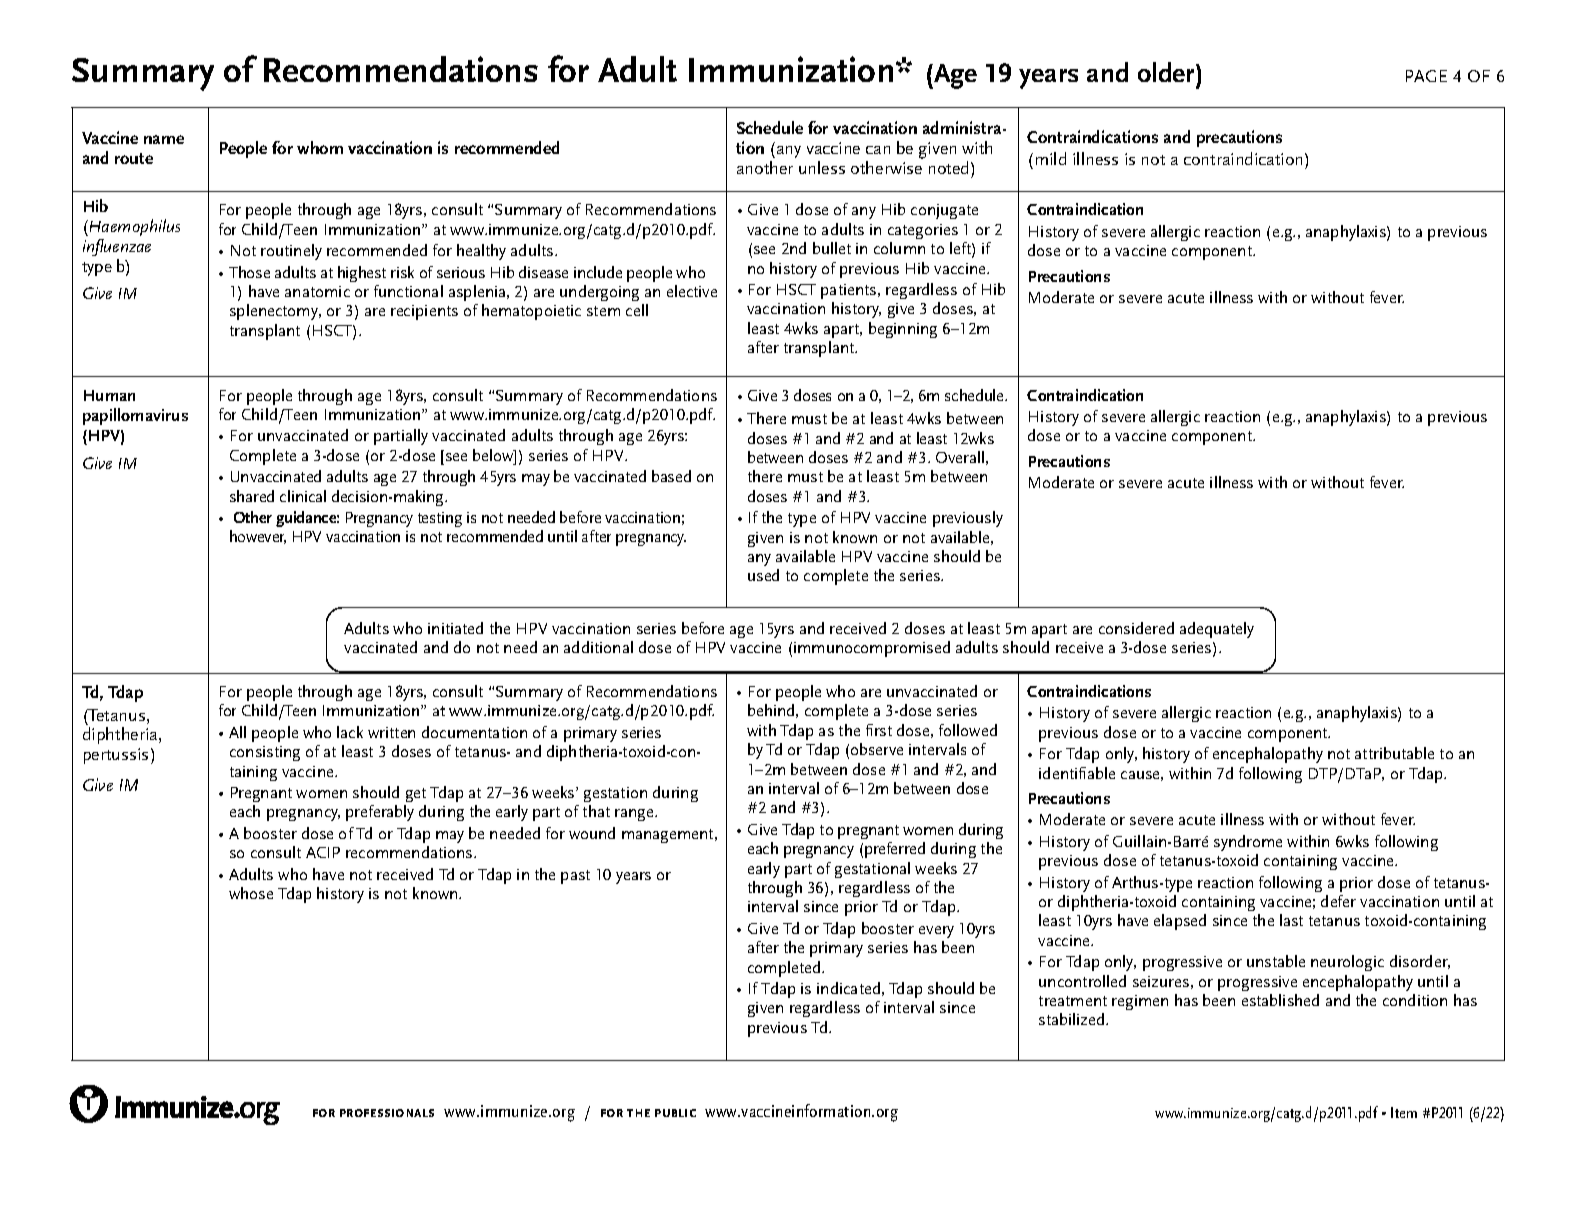  I want to click on professionals, so click(387, 1113).
